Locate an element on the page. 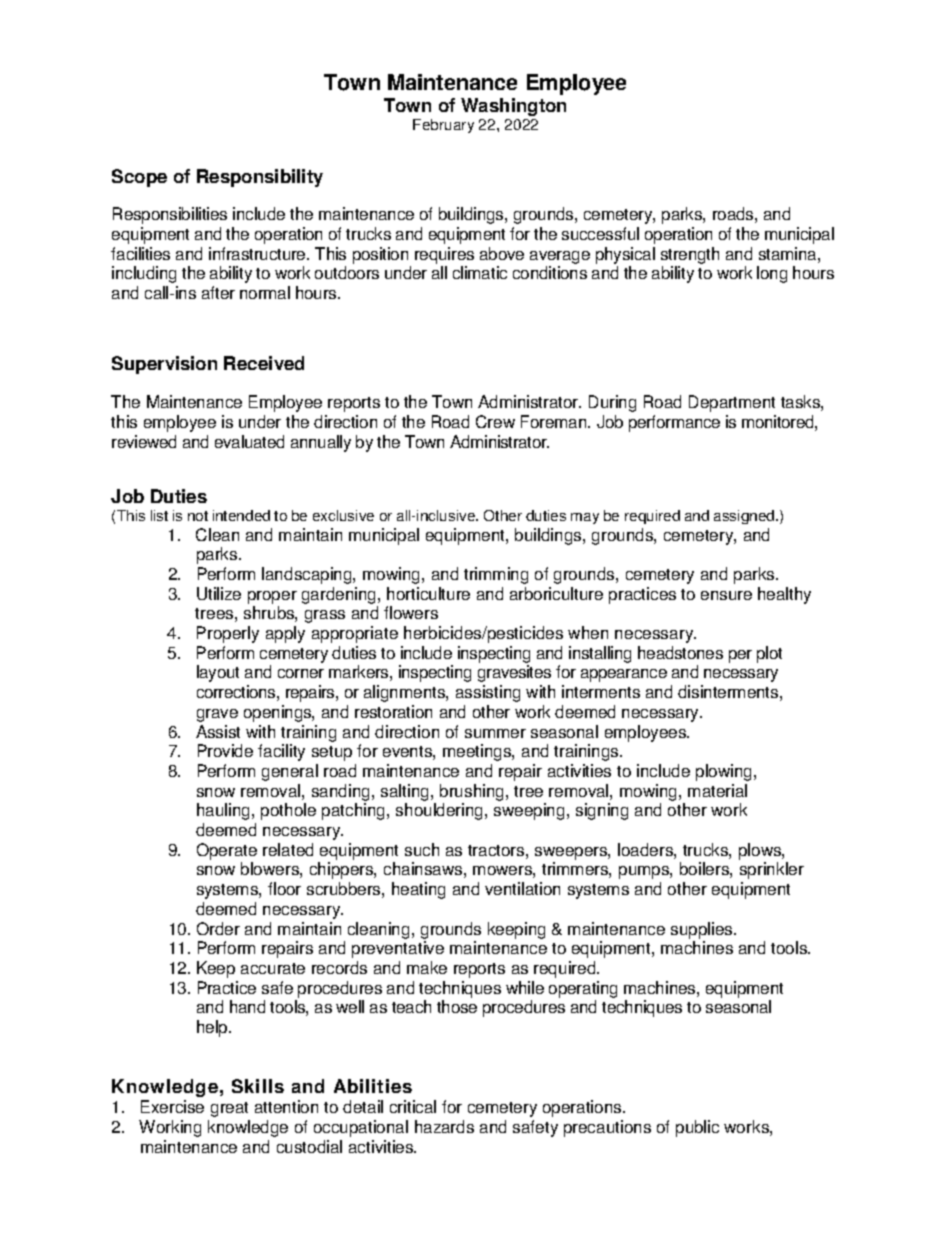 This document has height=1233, width=952. assigned is located at coordinates (745, 517).
